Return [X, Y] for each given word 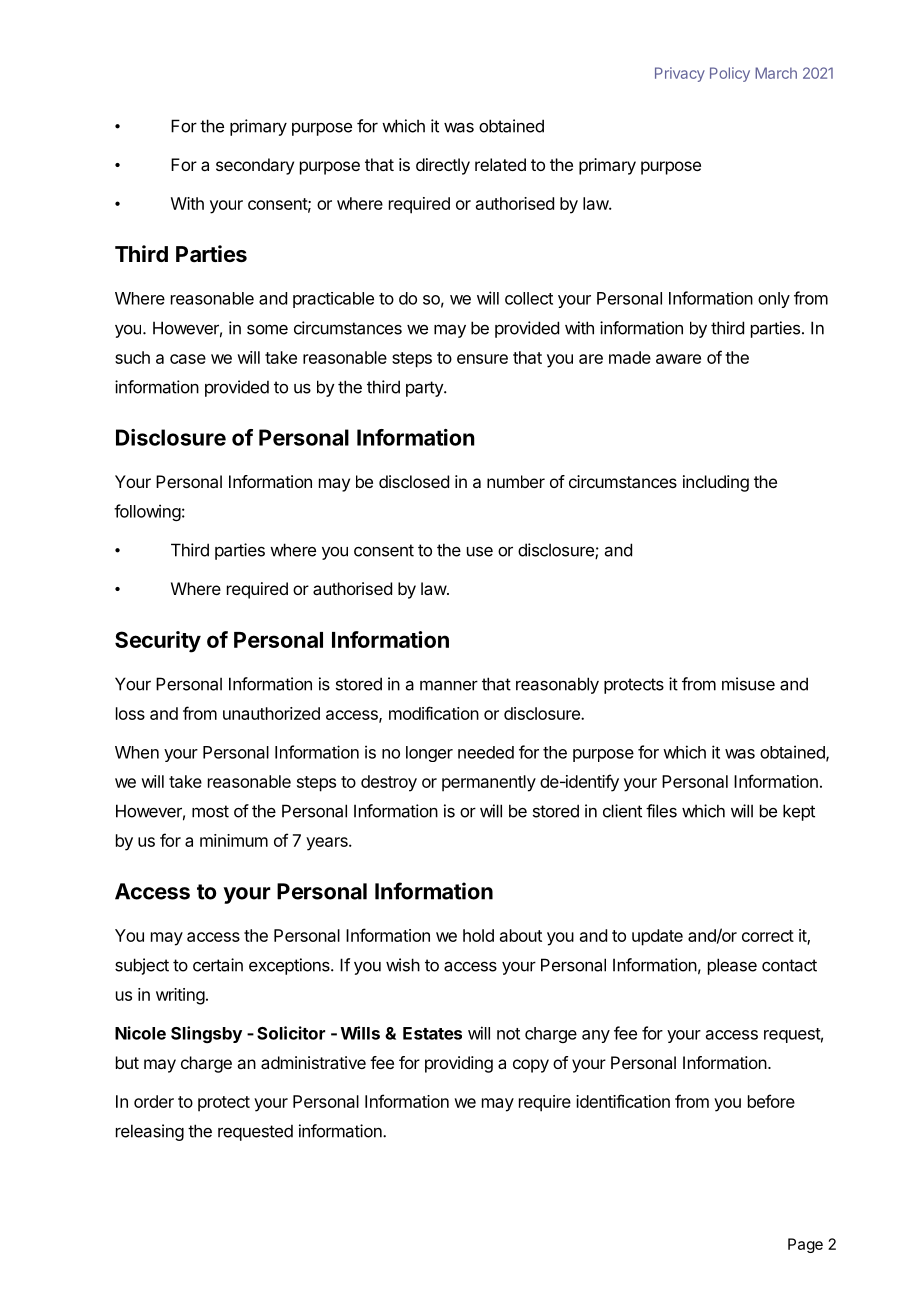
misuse [748, 684]
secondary [255, 166]
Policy [730, 74]
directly [443, 166]
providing [459, 1064]
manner [449, 685]
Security [158, 642]
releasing [150, 1132]
